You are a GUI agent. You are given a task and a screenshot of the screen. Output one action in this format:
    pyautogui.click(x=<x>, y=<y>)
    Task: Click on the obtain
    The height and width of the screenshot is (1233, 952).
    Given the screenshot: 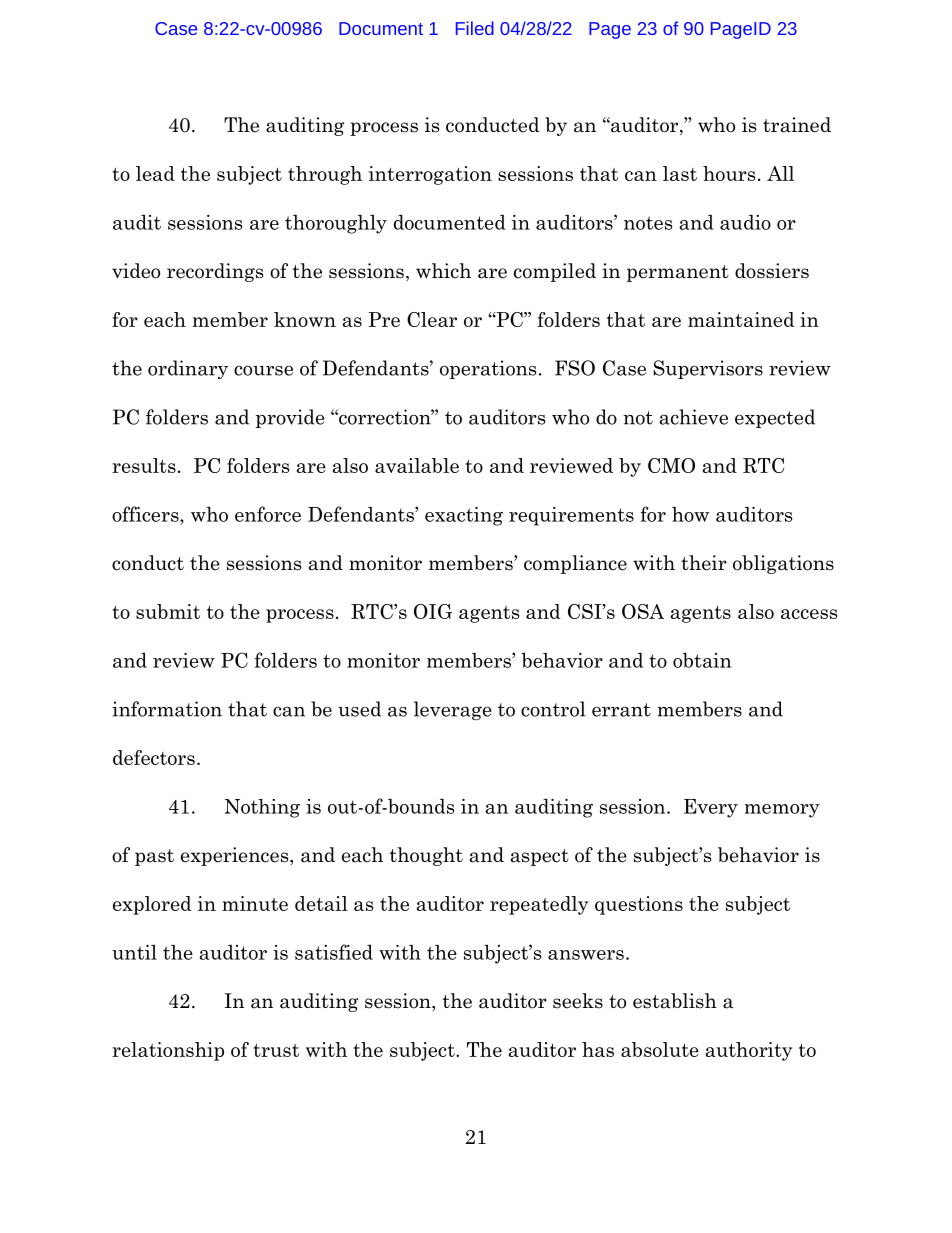 What is the action you would take?
    pyautogui.click(x=702, y=660)
